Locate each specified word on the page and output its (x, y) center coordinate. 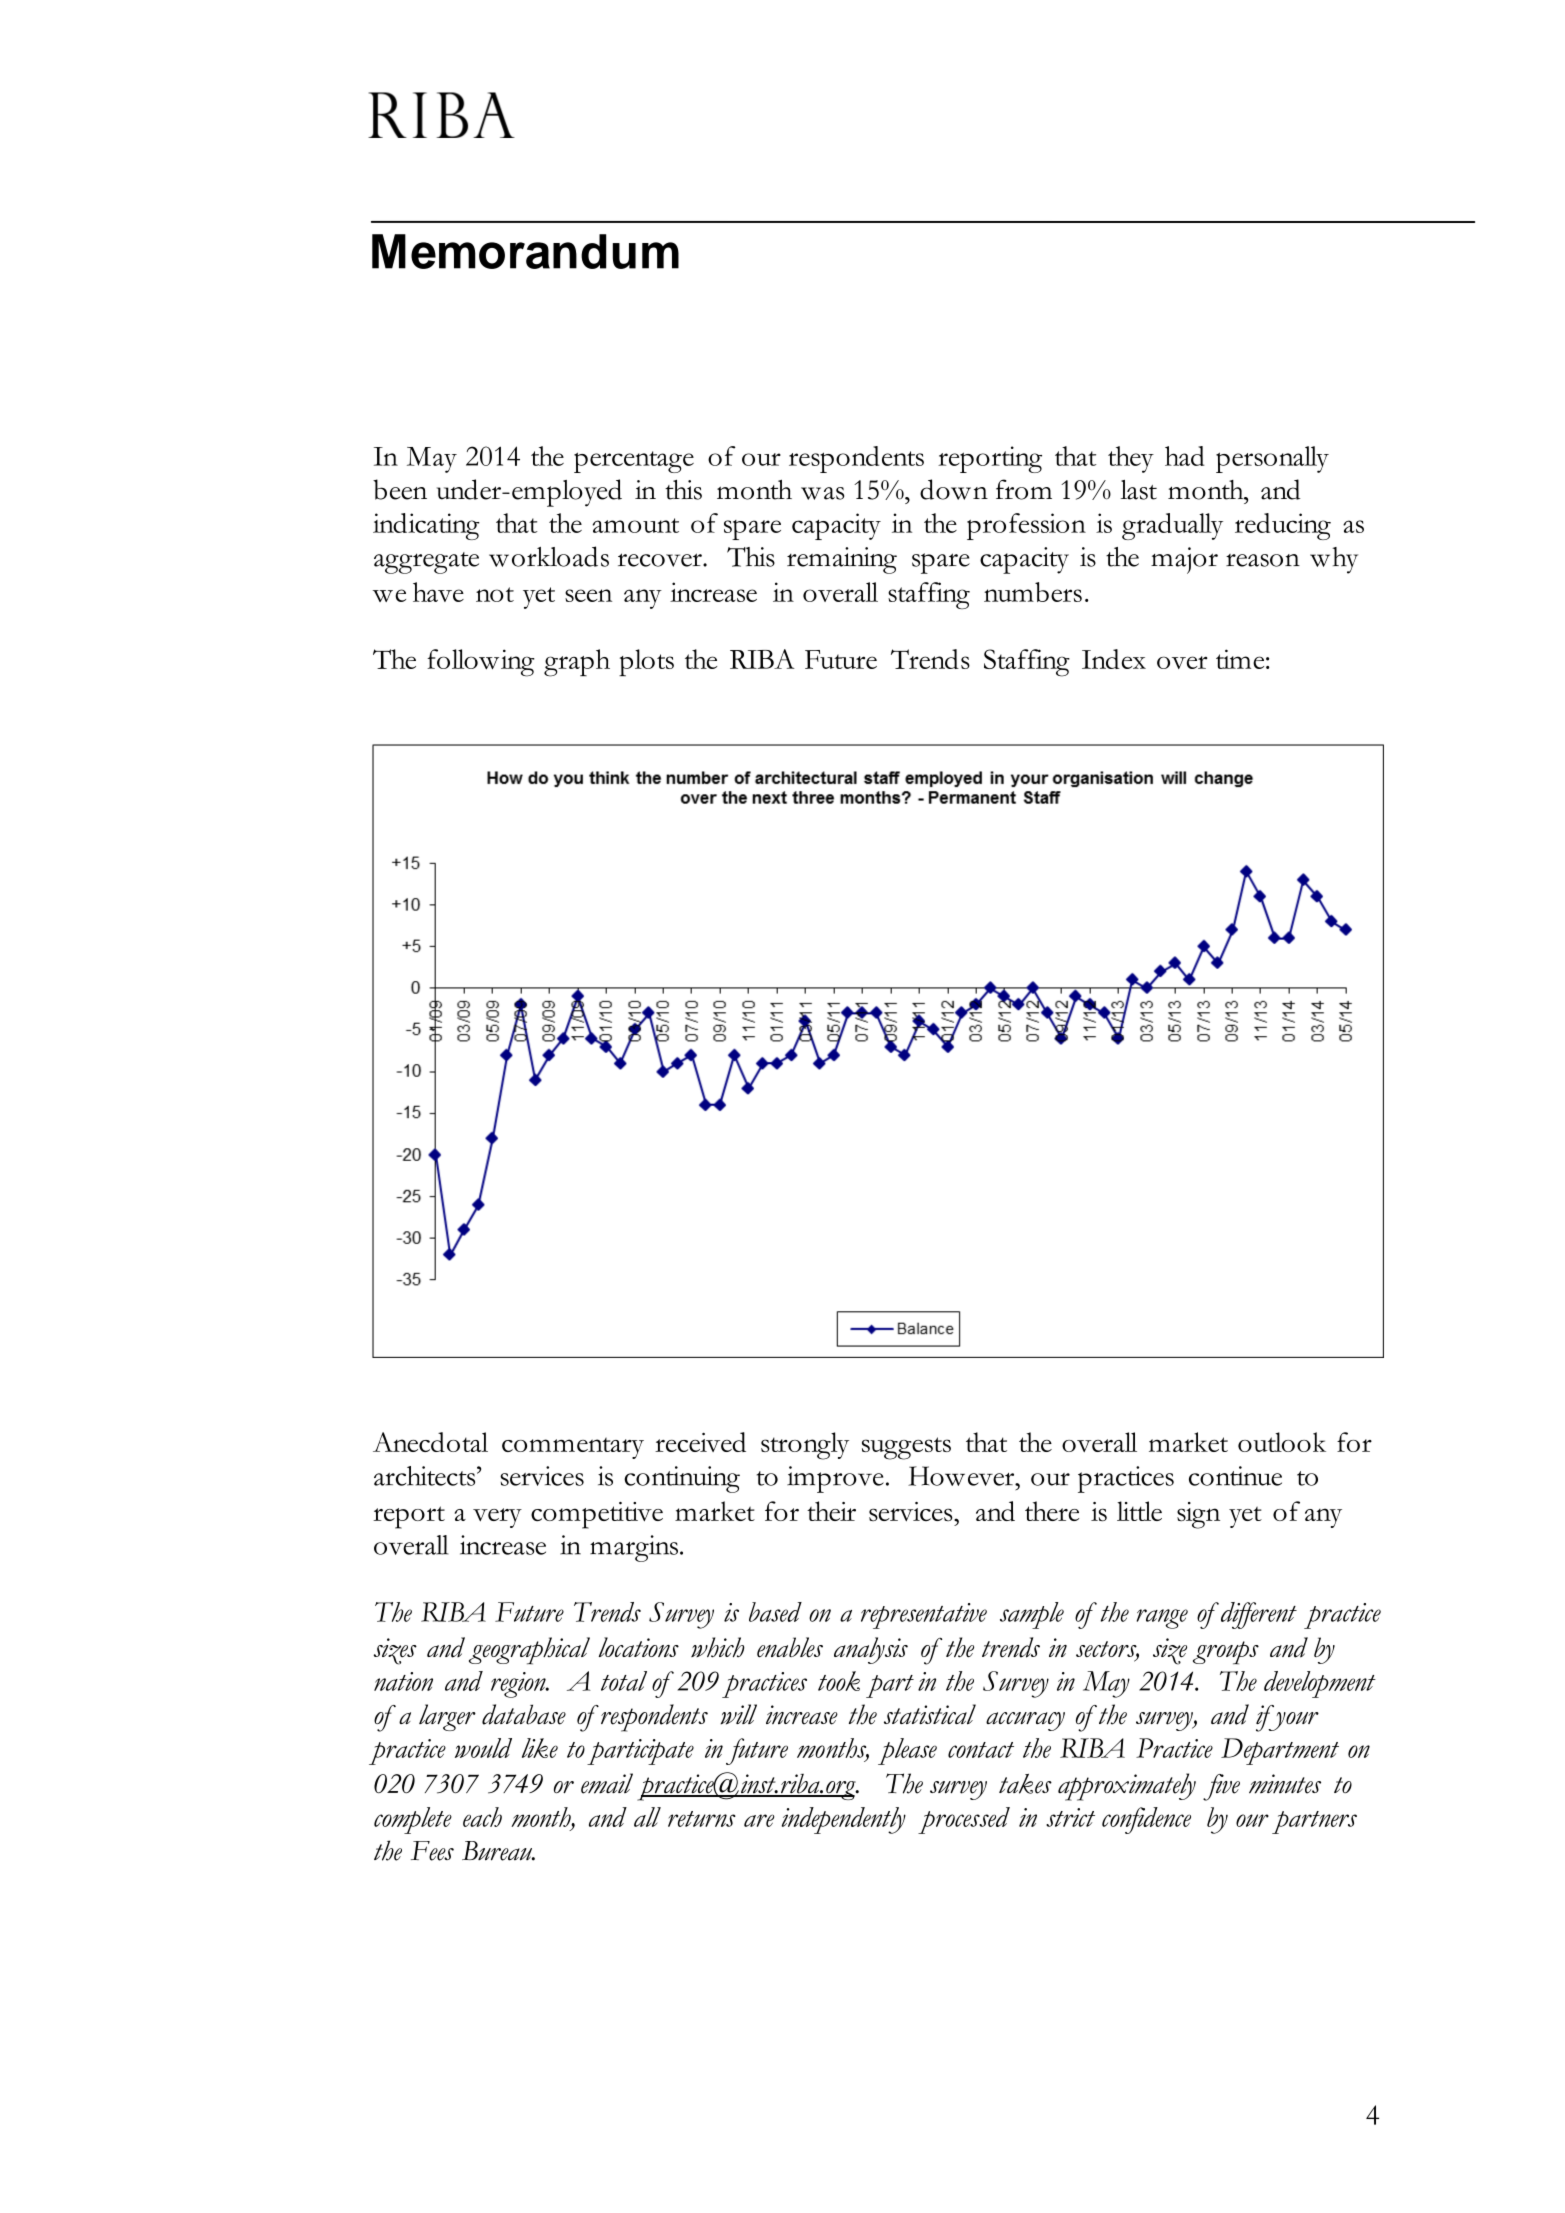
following (481, 663)
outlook (1282, 1442)
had (1185, 456)
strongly (805, 1446)
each (482, 1817)
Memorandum (525, 251)
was (822, 493)
